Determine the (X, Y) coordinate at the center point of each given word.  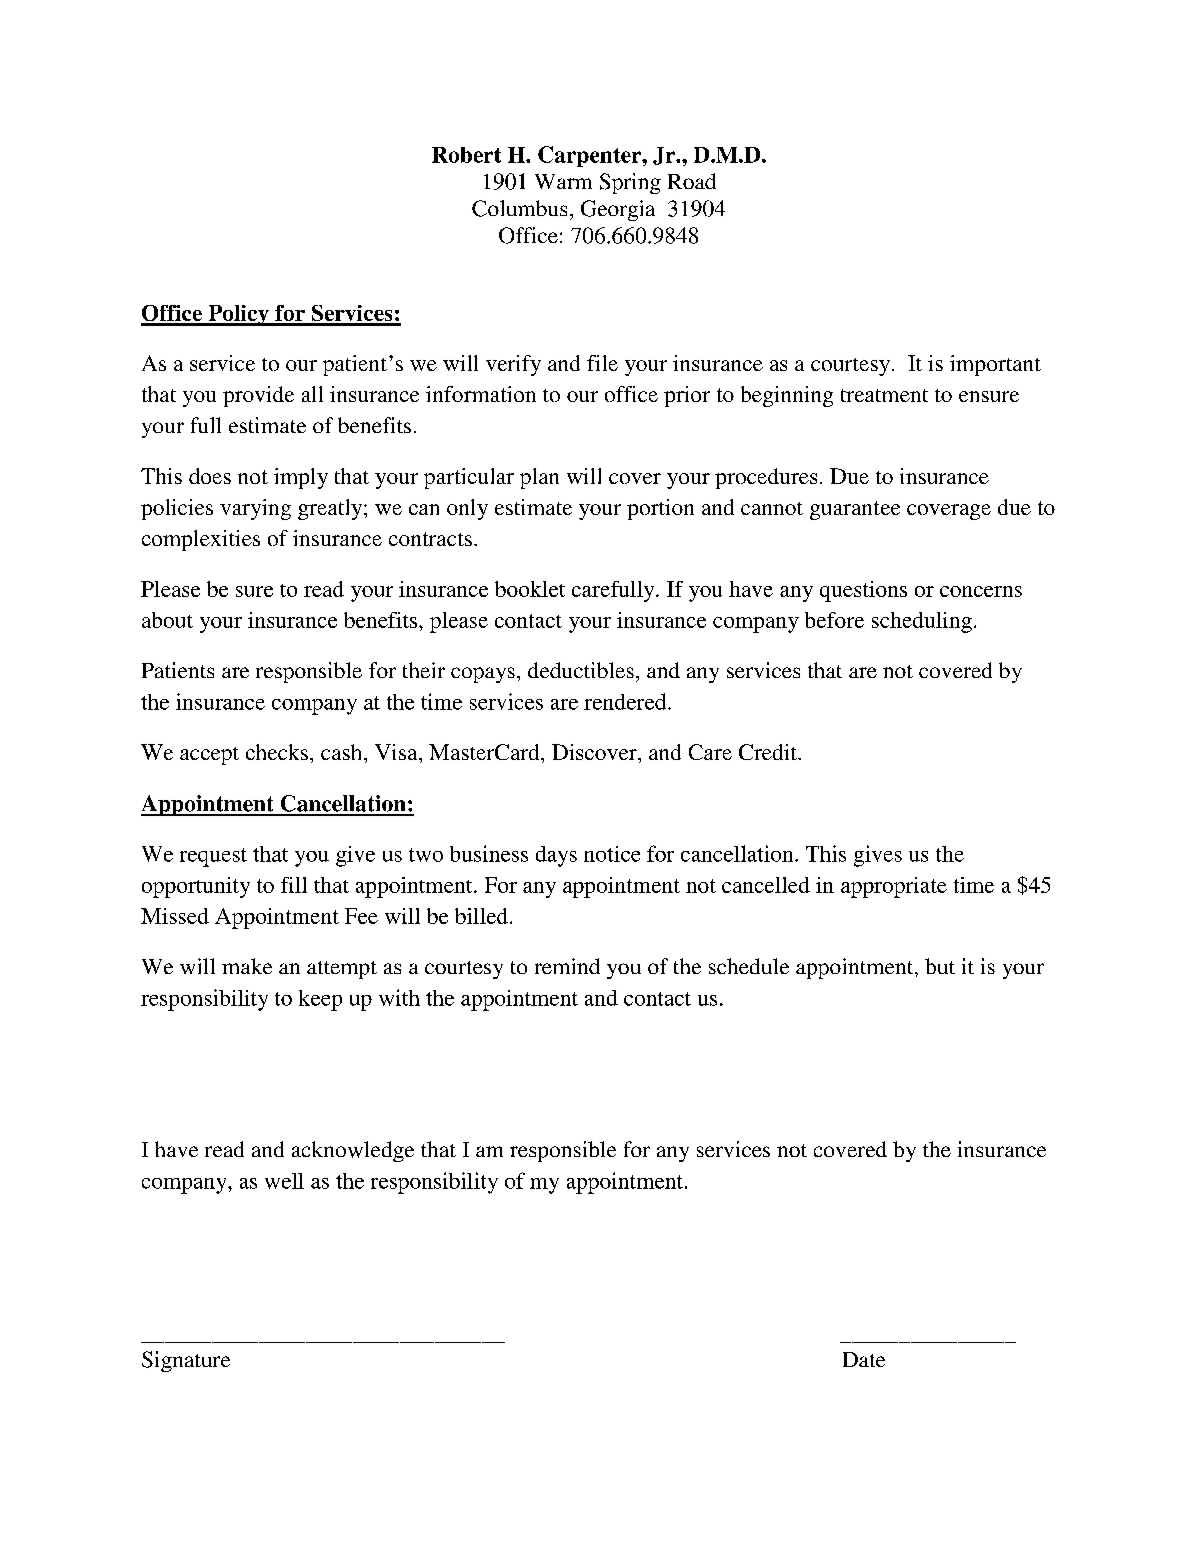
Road (692, 181)
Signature (186, 1361)
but (940, 966)
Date (864, 1359)
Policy (238, 315)
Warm (563, 181)
